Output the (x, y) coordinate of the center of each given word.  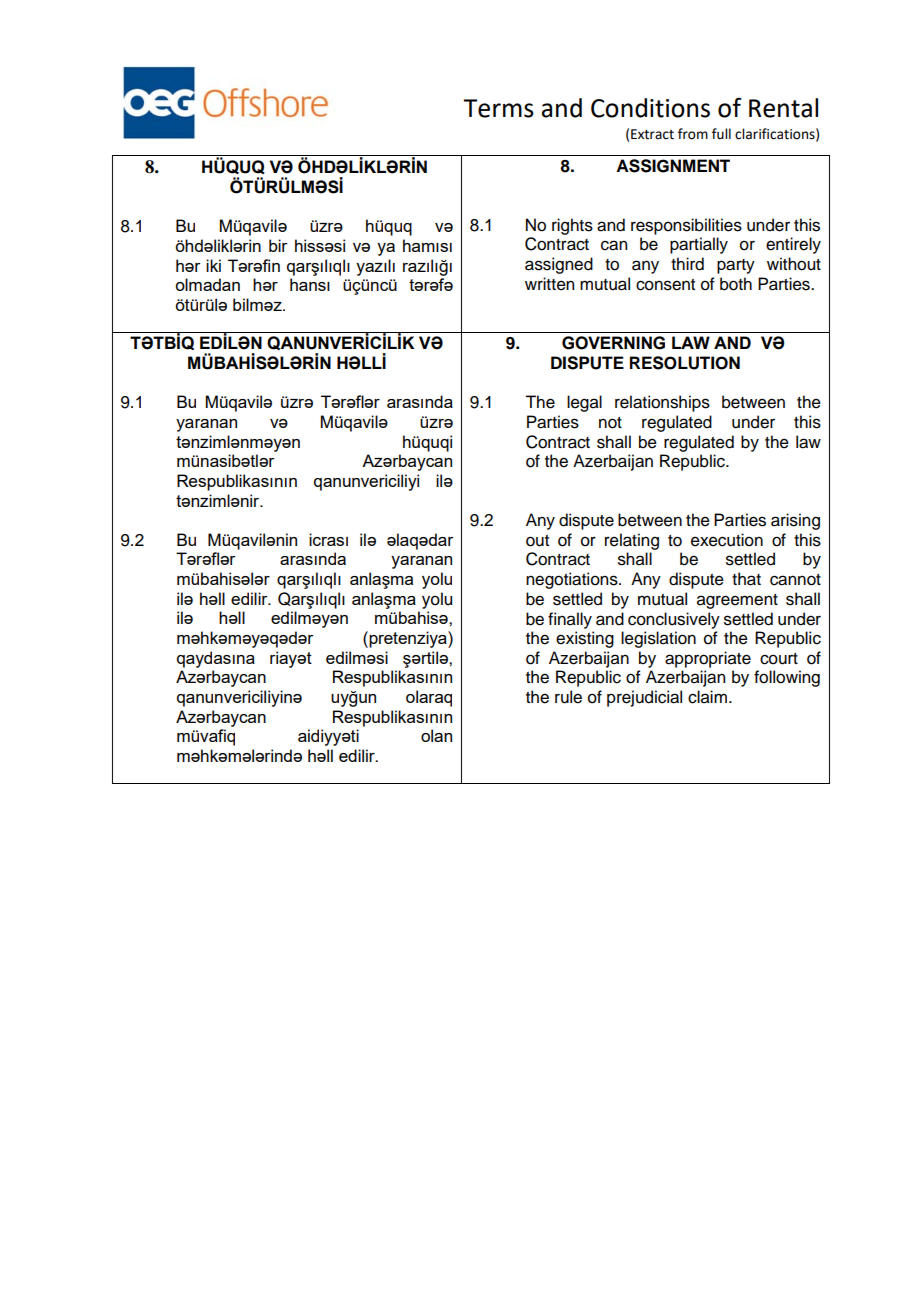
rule (568, 697)
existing (585, 639)
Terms (498, 108)
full (721, 134)
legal (584, 403)
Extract (652, 134)
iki (213, 265)
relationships (662, 403)
